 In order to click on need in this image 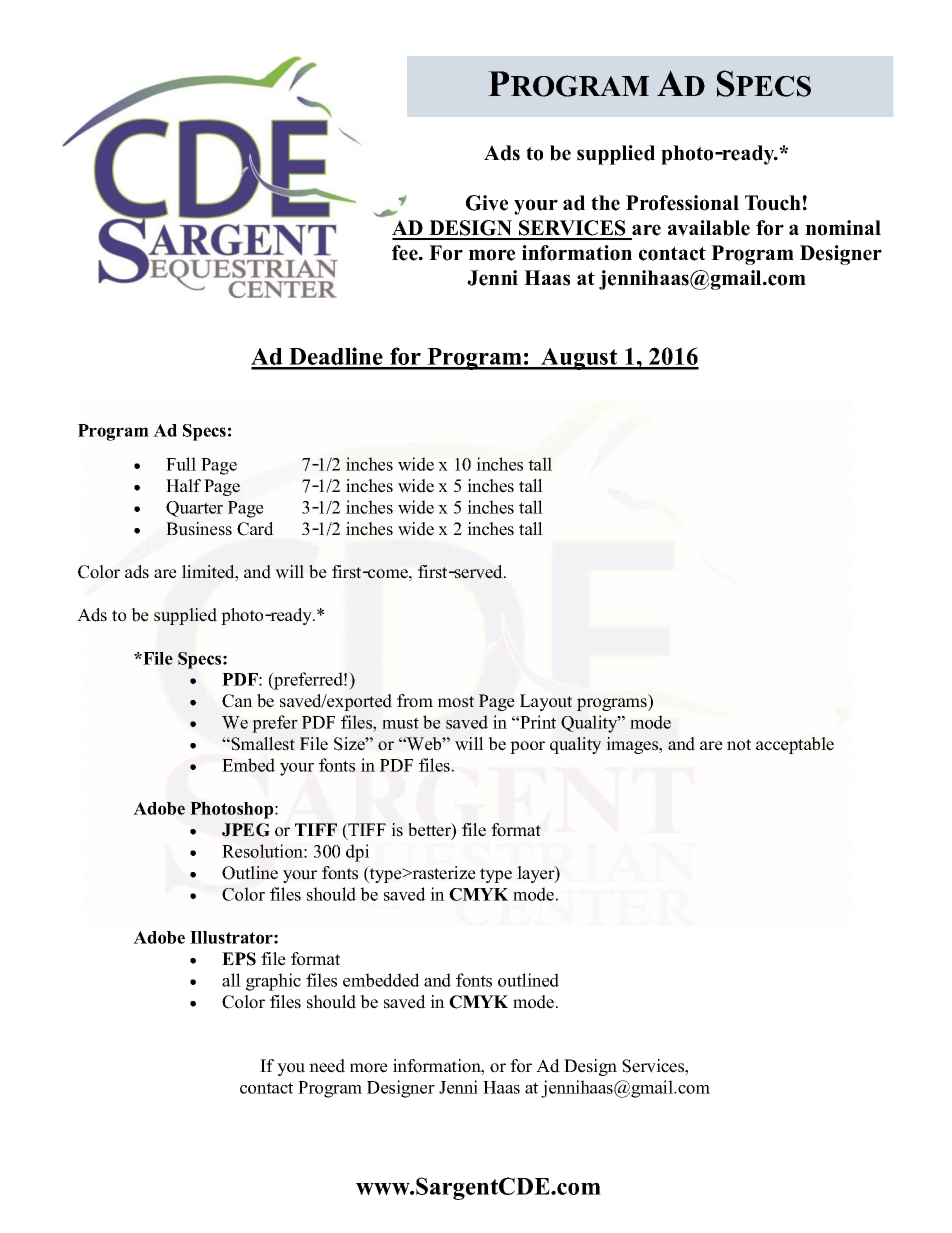, I will do `click(327, 1066)`.
